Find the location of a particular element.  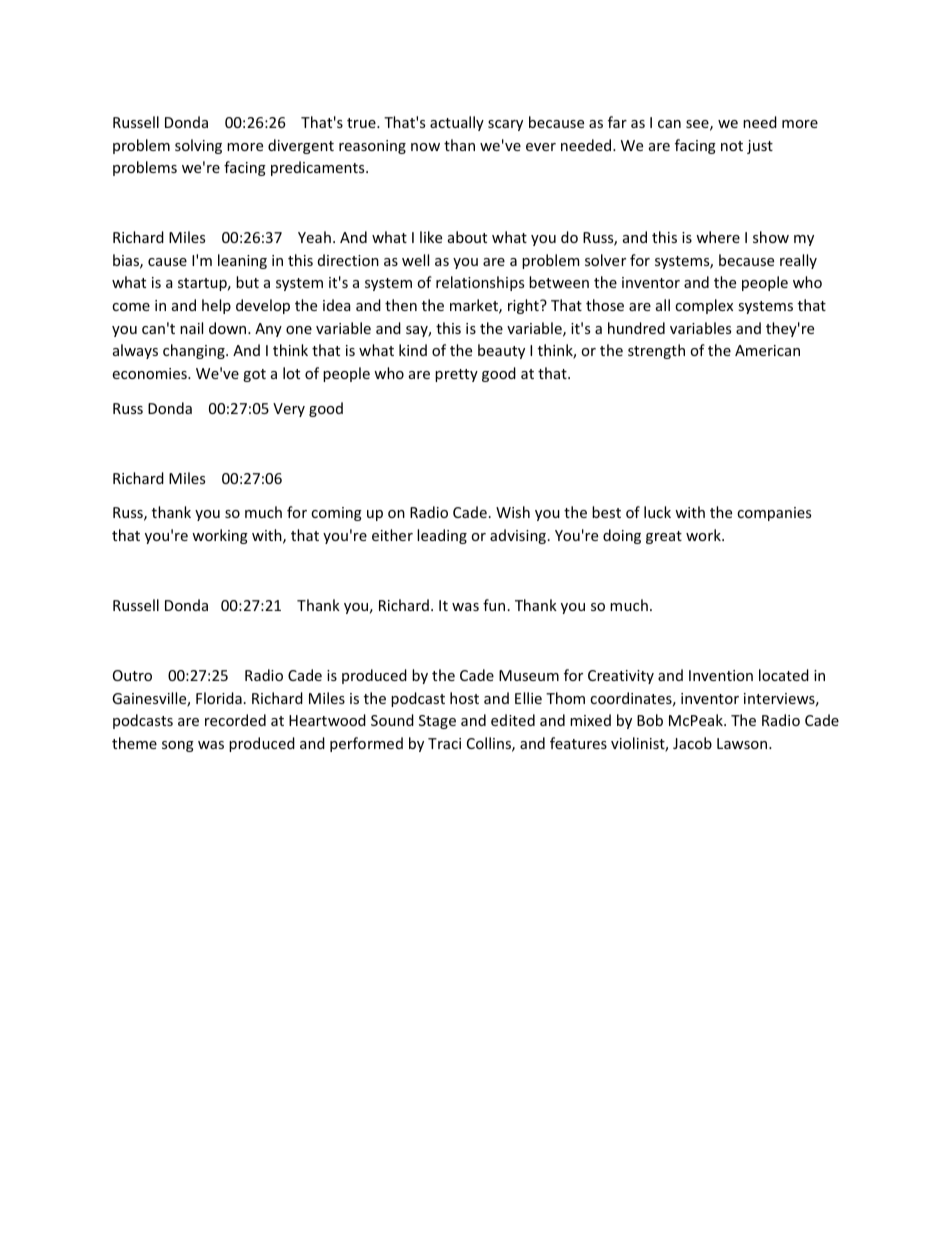

fun is located at coordinates (494, 605).
